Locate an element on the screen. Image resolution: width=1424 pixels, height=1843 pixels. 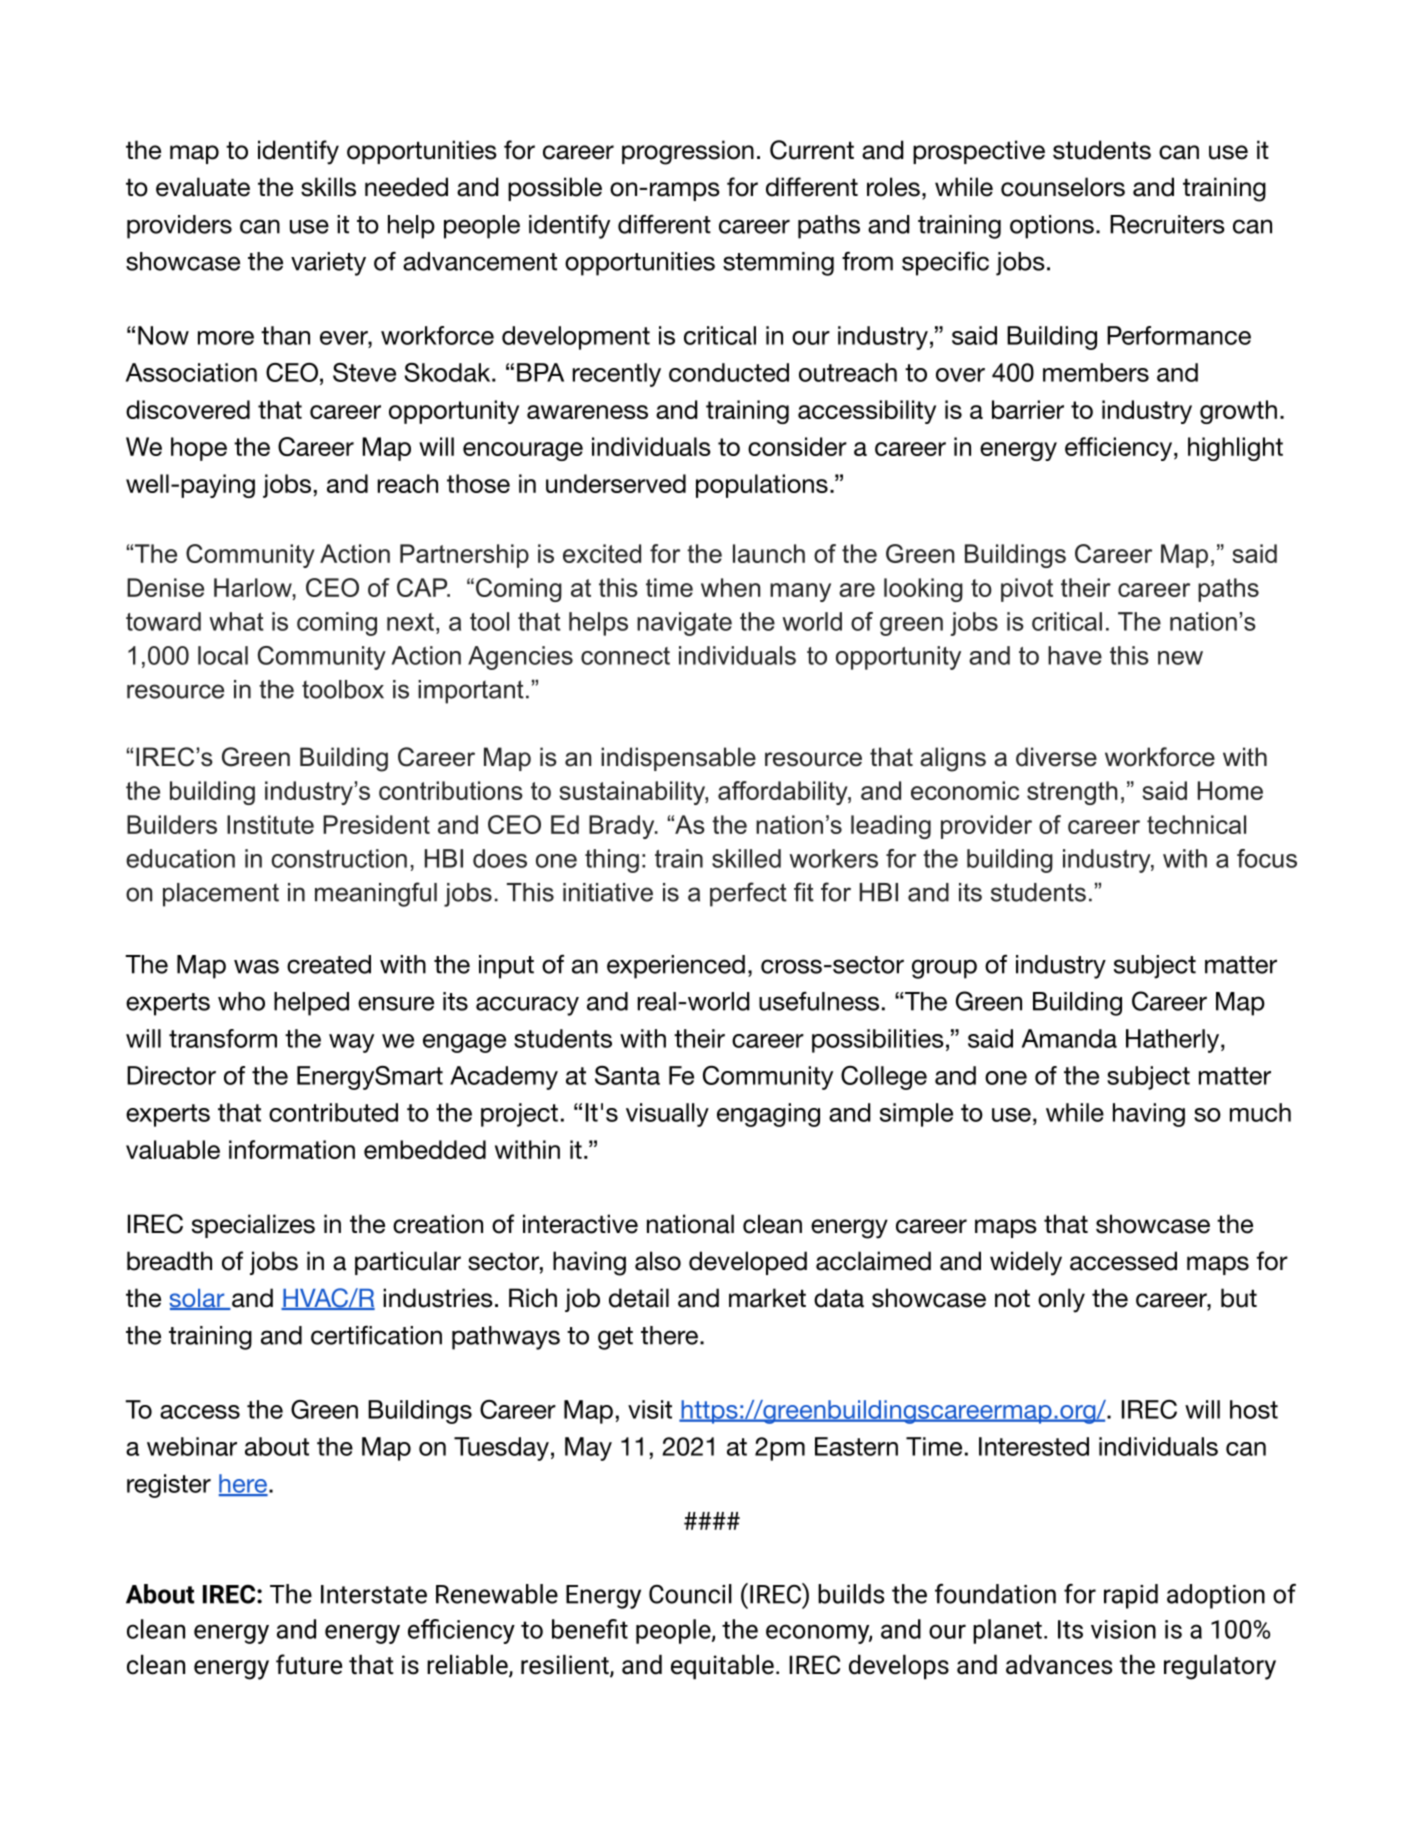
Recruiters is located at coordinates (1167, 224).
